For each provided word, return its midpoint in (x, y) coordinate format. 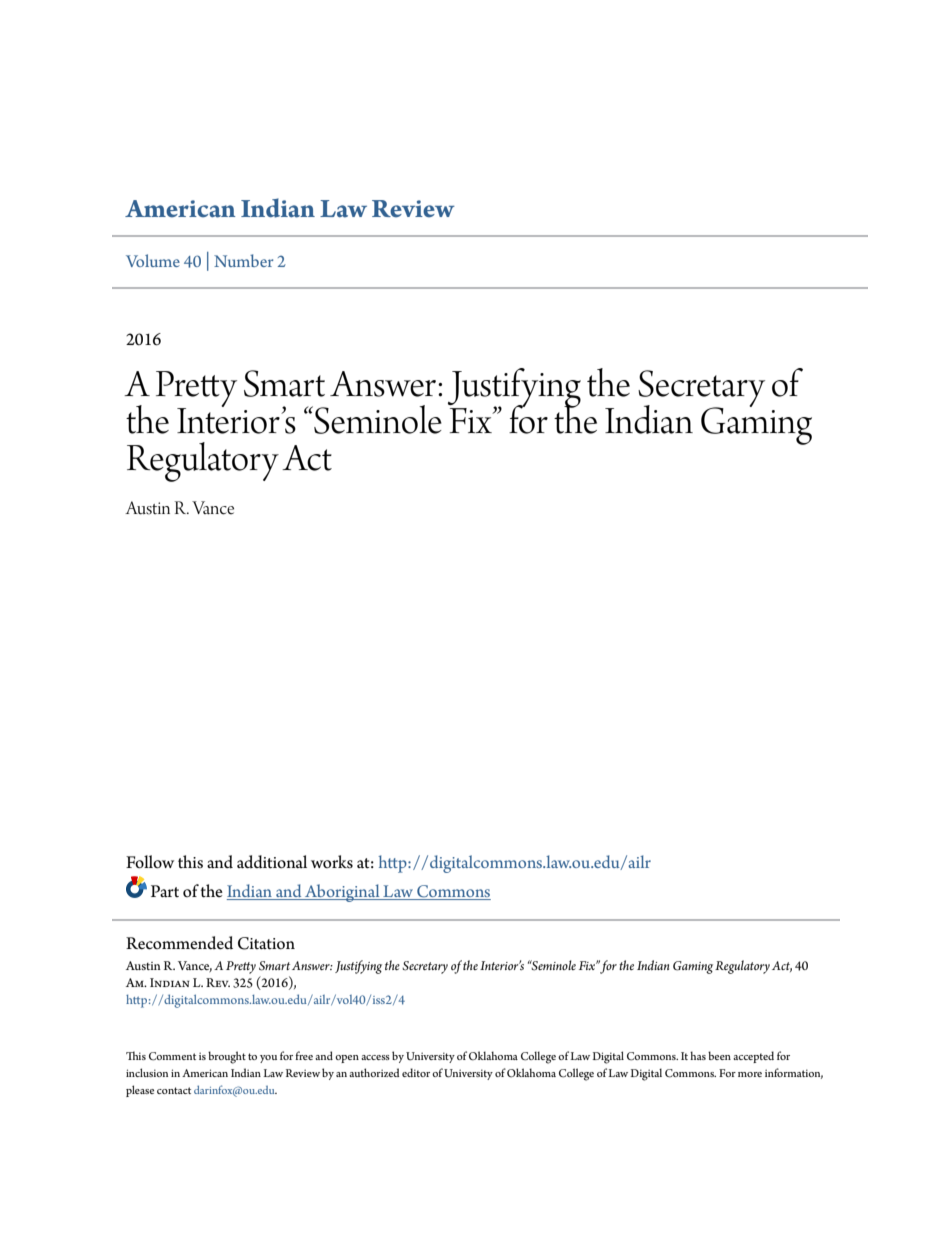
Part (165, 891)
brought (227, 1057)
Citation (266, 943)
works (332, 862)
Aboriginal (342, 893)
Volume (153, 260)
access (375, 1057)
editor (416, 1072)
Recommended (179, 943)
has (698, 1055)
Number (243, 260)
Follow (150, 862)
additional (272, 862)
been (719, 1055)
